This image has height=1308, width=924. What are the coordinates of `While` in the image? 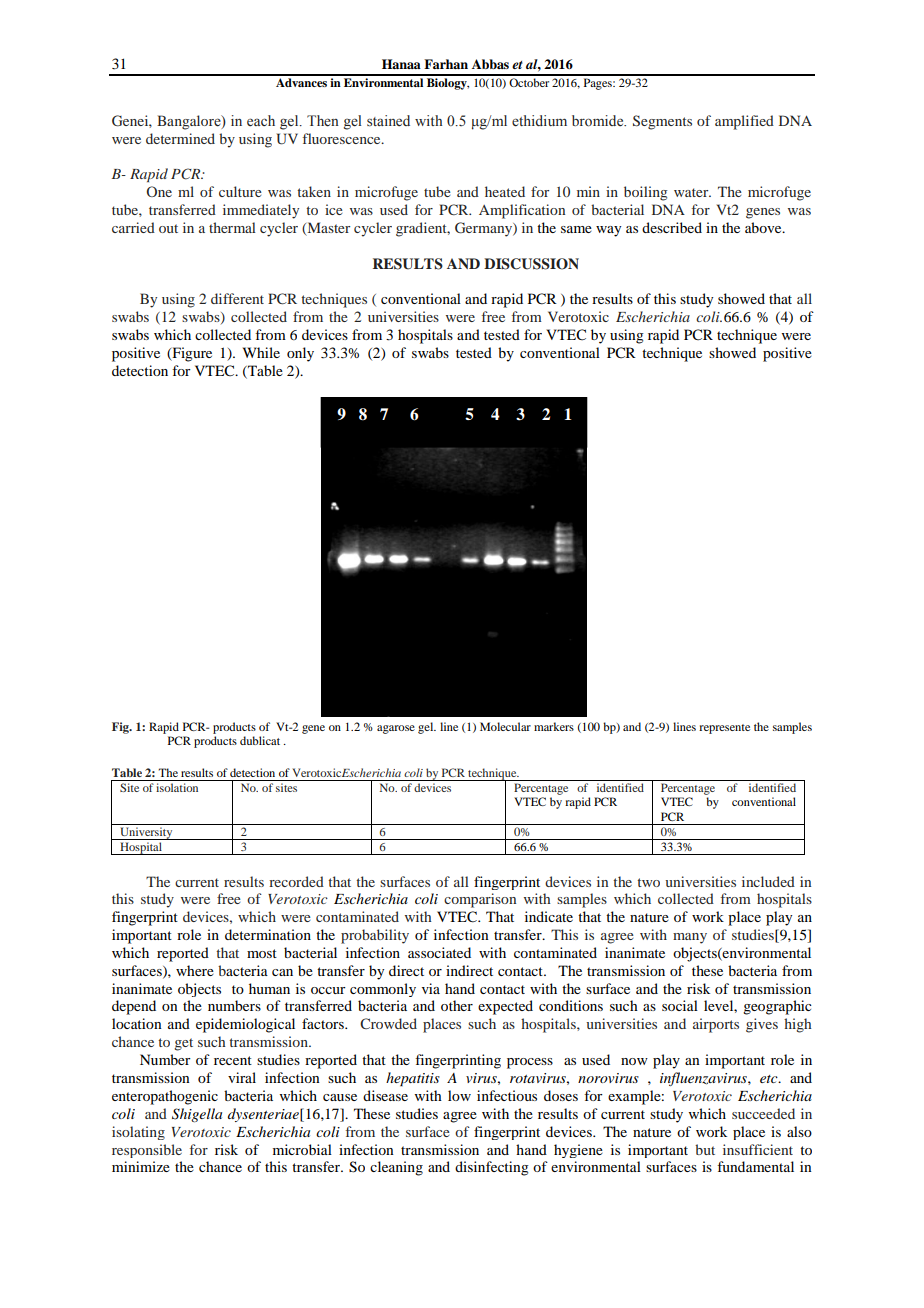 It's located at (261, 352).
